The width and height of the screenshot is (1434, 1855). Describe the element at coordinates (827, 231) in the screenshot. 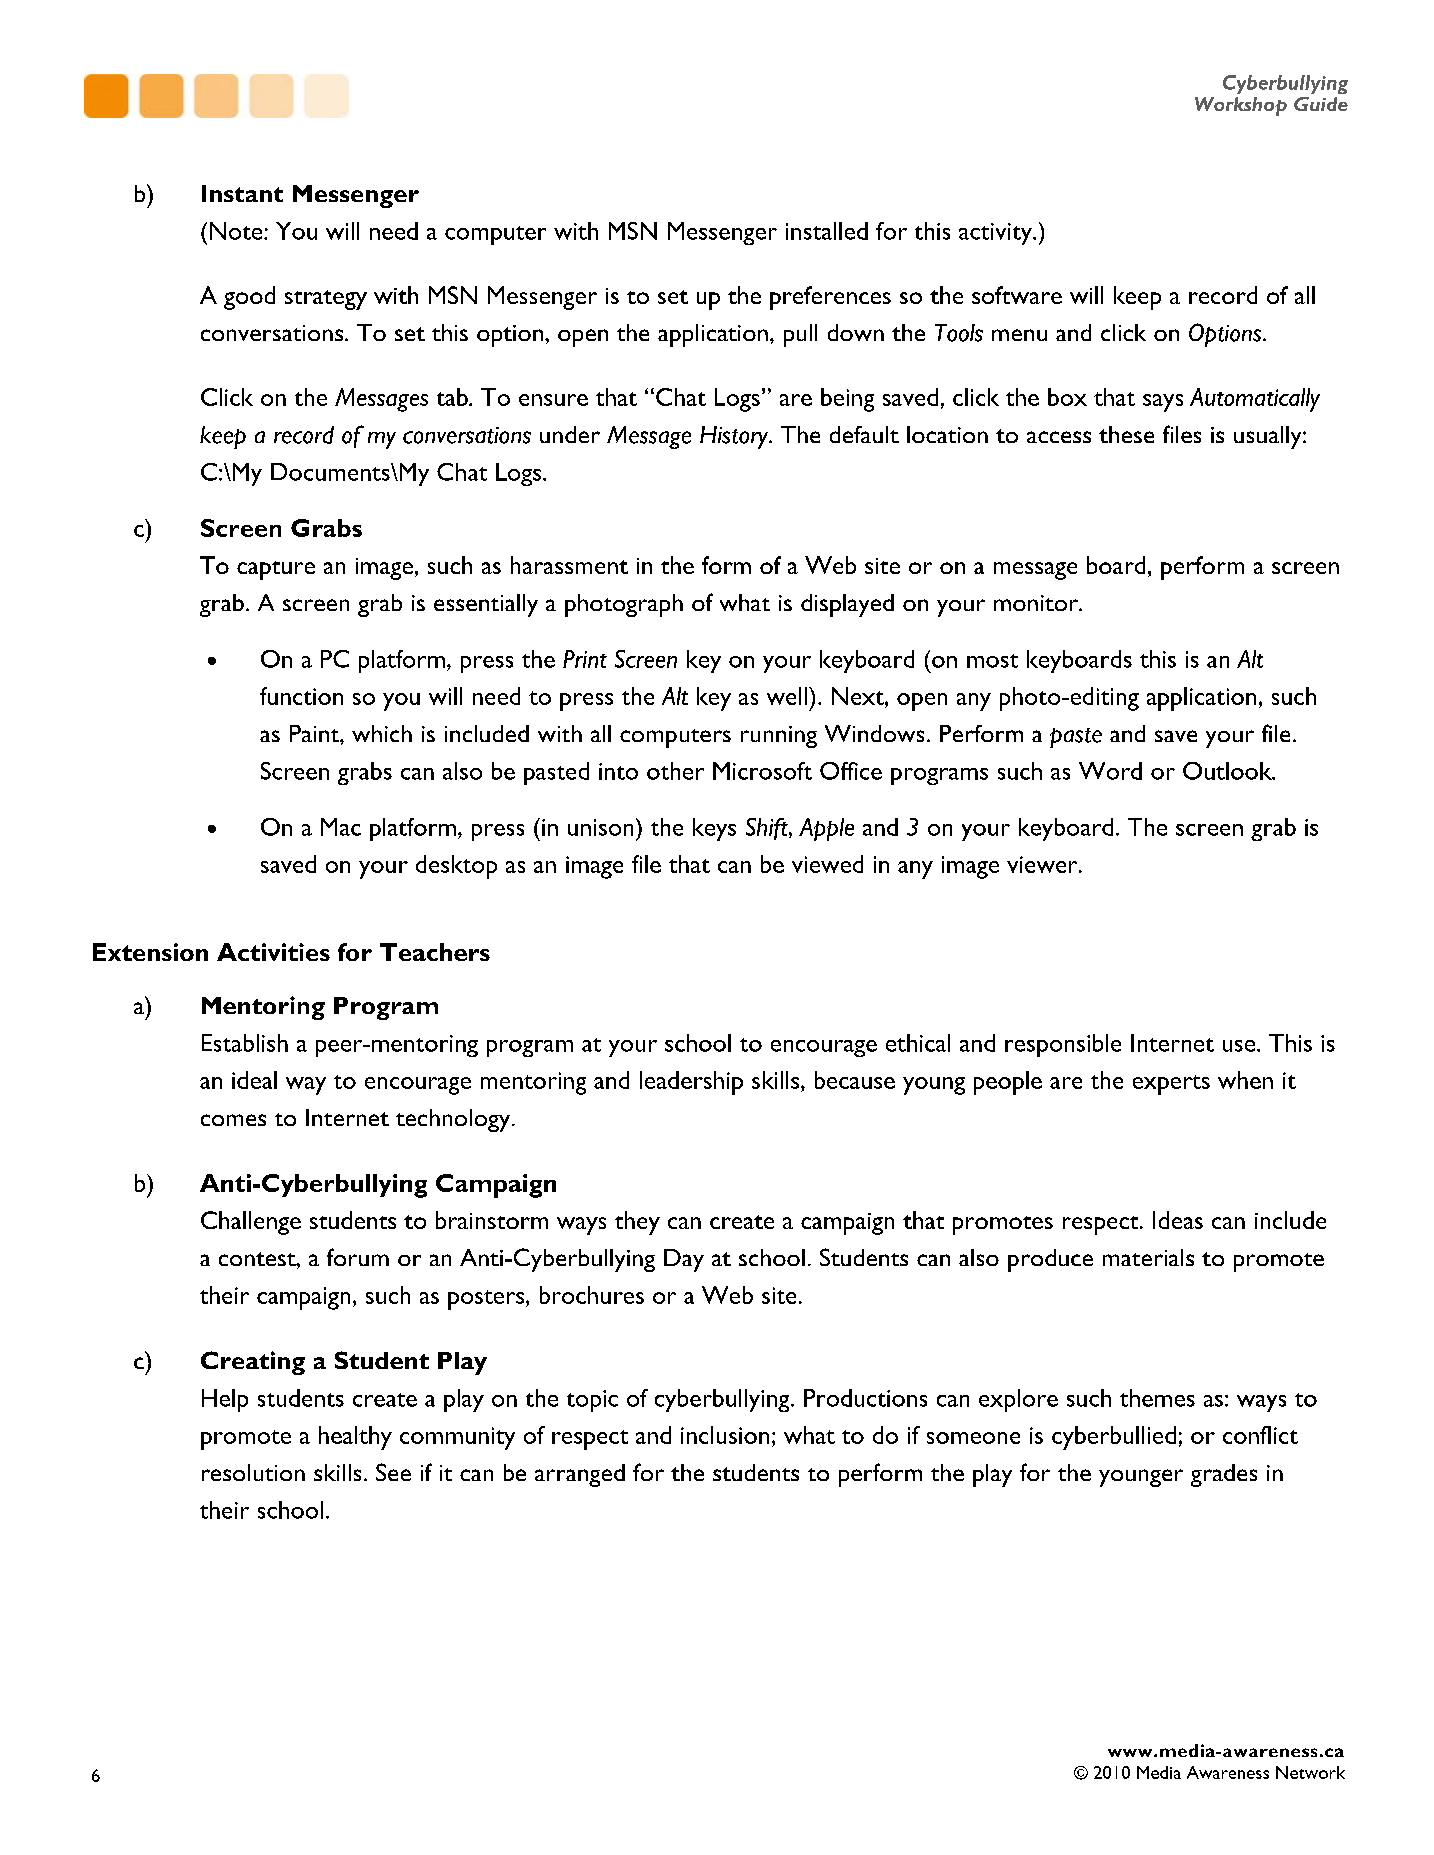

I see `installed` at that location.
